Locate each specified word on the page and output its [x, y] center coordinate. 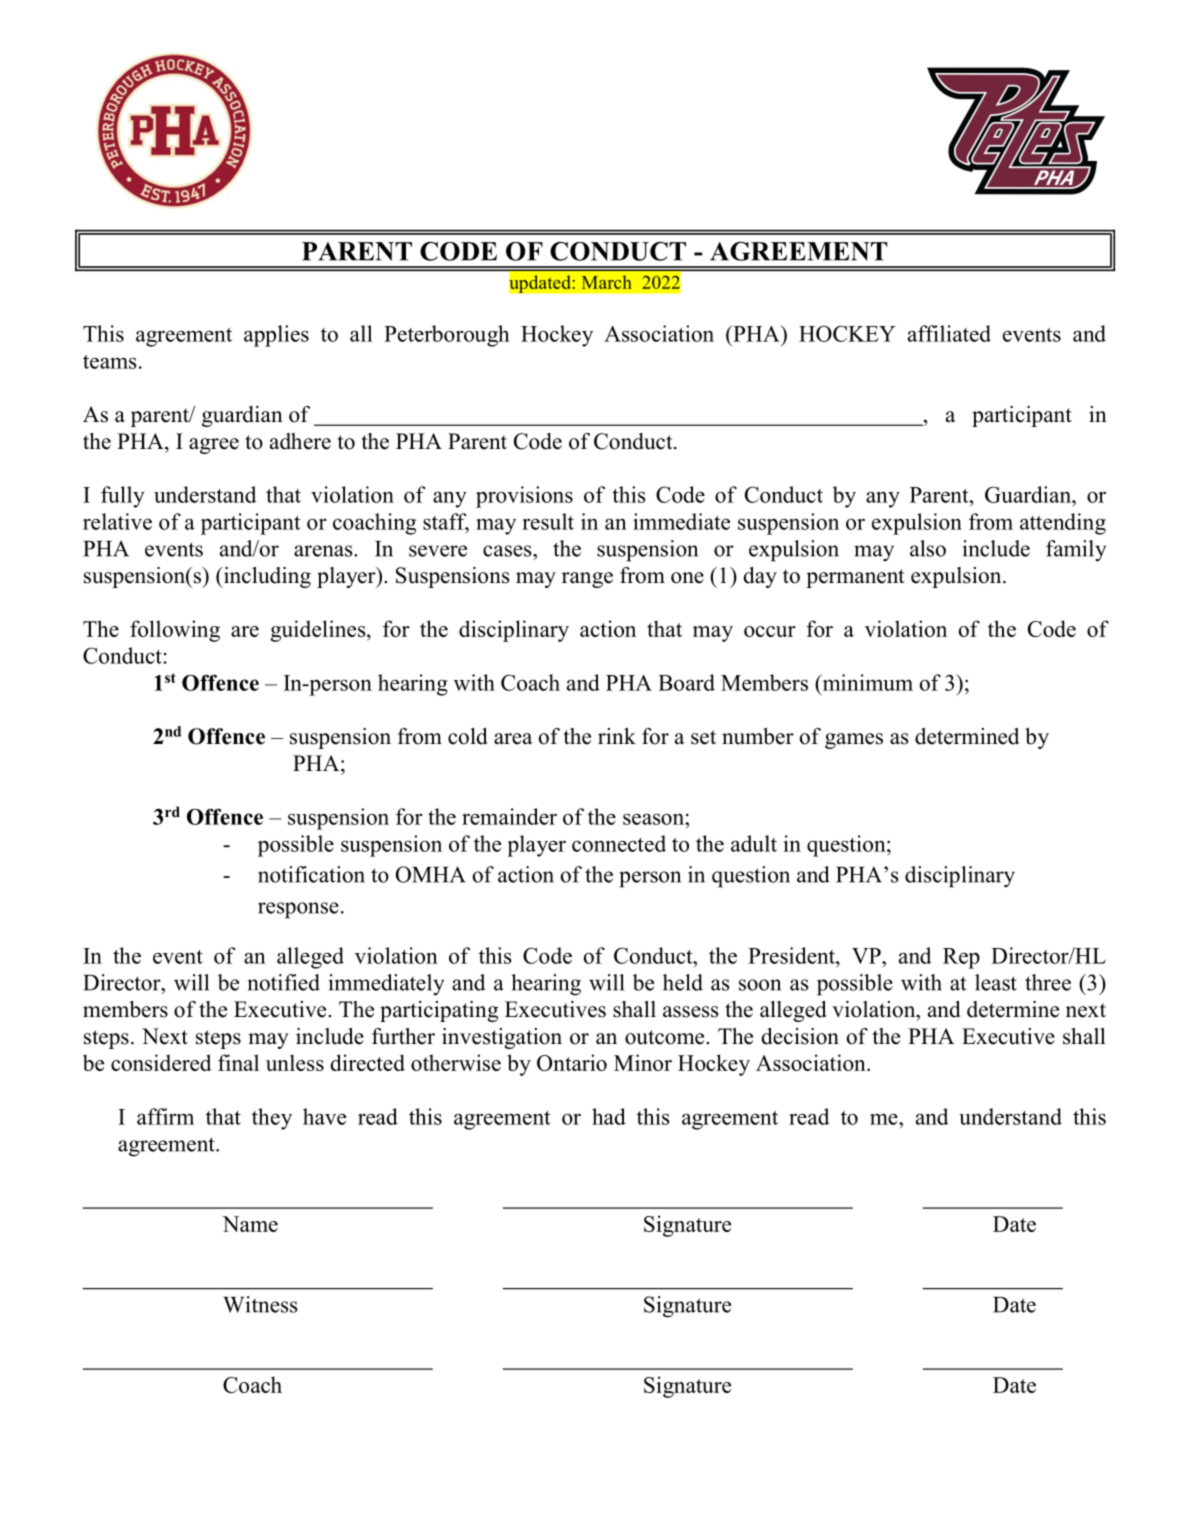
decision [800, 1036]
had [609, 1116]
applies [276, 336]
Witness [260, 1304]
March [607, 282]
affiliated [949, 333]
